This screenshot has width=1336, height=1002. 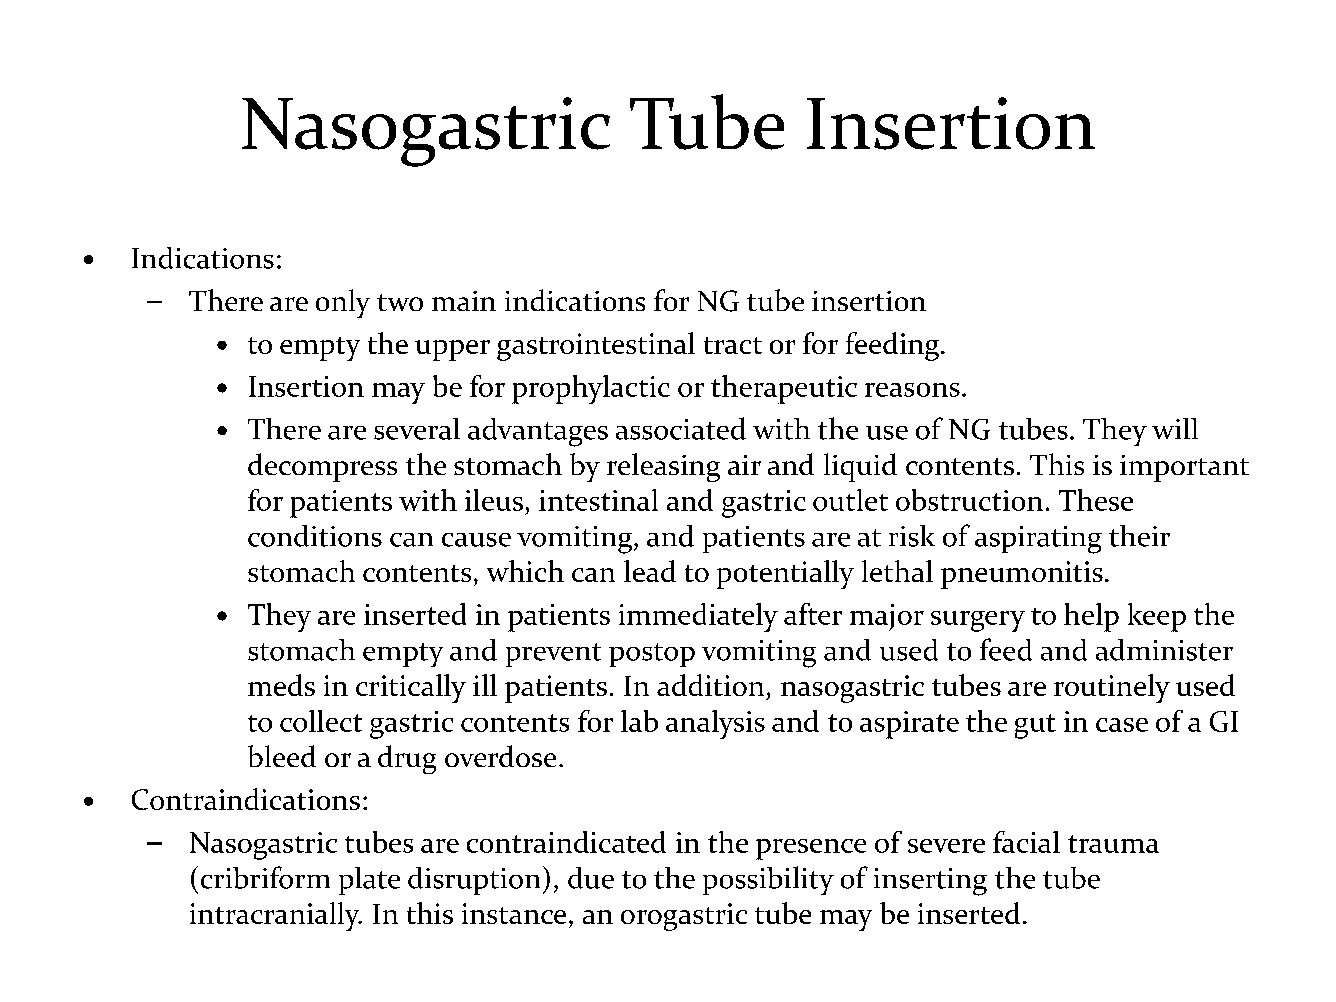 I want to click on critically, so click(x=411, y=688).
